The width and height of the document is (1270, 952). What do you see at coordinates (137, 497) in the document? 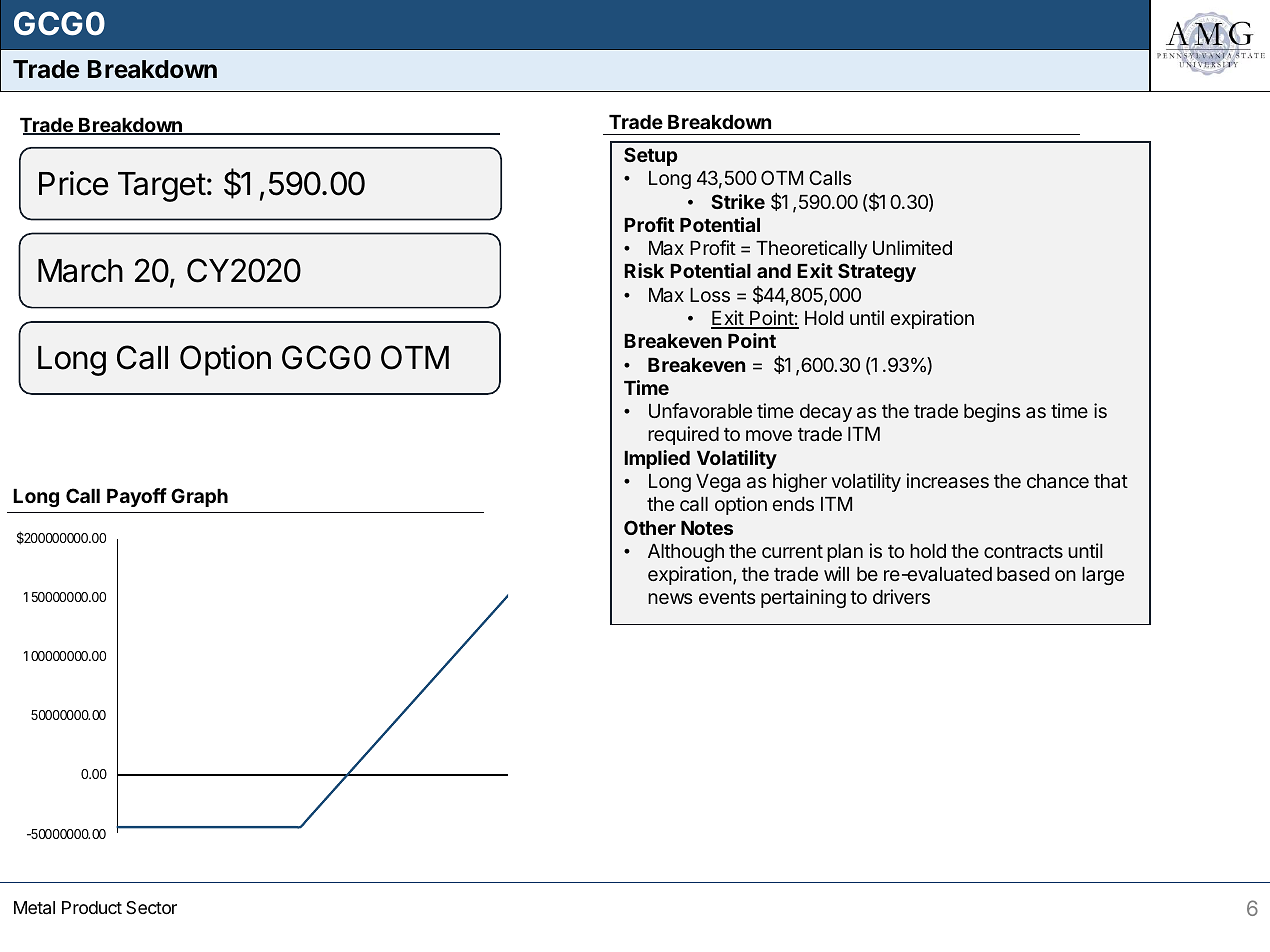
I see `Payoff` at bounding box center [137, 497].
